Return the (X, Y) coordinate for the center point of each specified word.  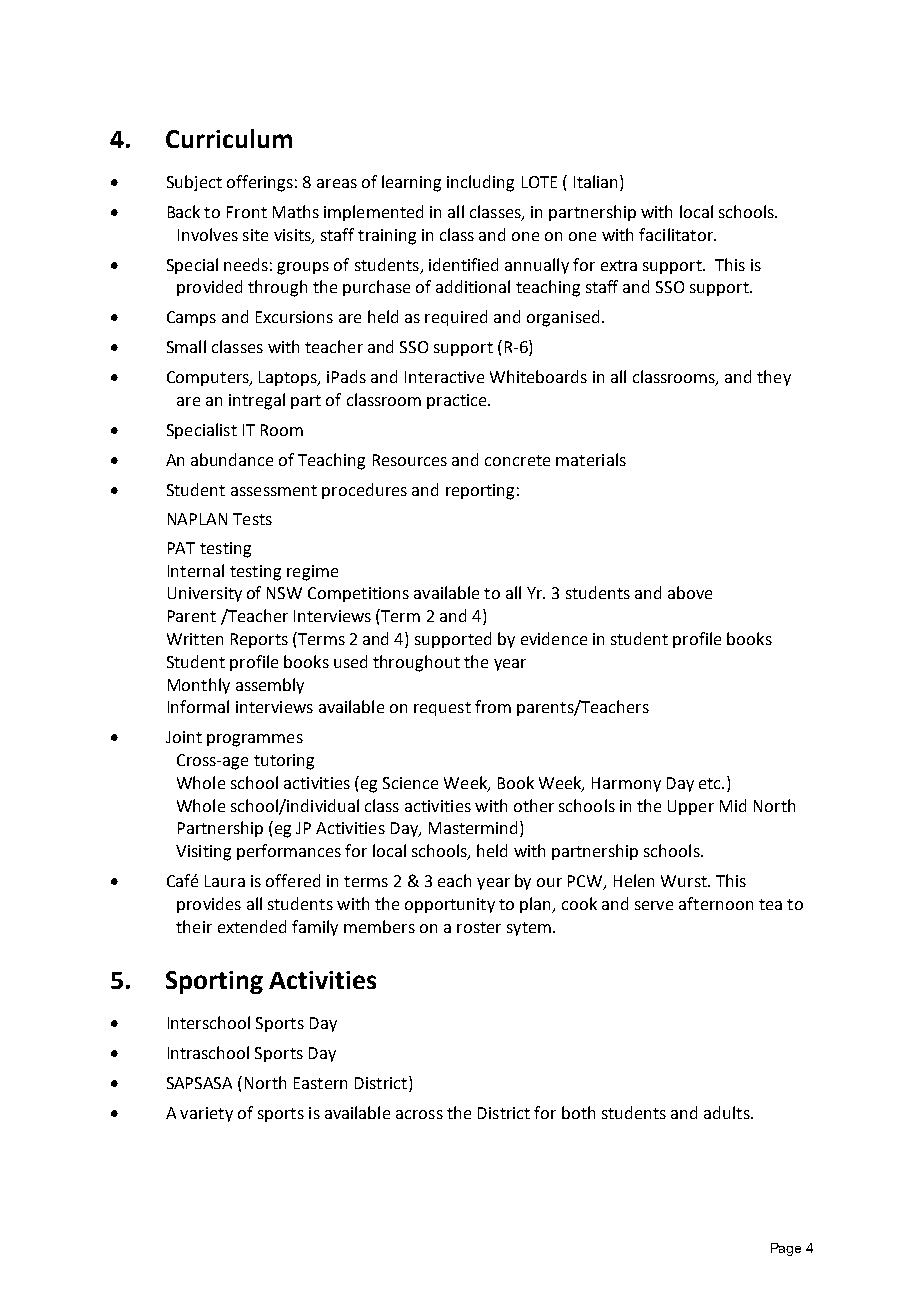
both (578, 1112)
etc (711, 783)
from (493, 706)
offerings (260, 183)
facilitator (677, 234)
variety (206, 1114)
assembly (270, 686)
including (480, 183)
